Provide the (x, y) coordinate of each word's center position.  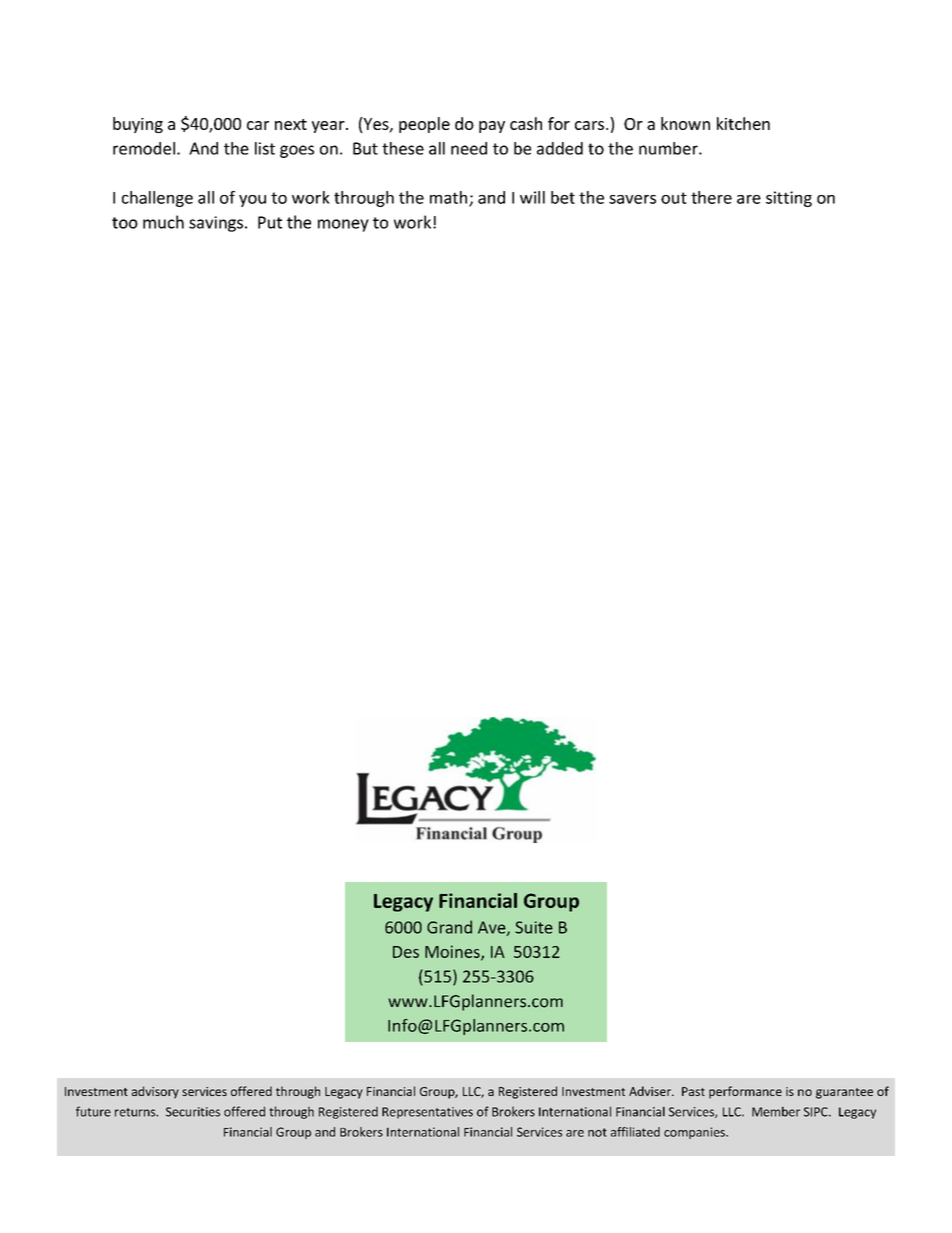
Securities (193, 1112)
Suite (534, 927)
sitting (789, 199)
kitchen (743, 123)
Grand (449, 927)
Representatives (427, 1113)
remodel (144, 148)
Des (406, 952)
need (469, 148)
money (343, 225)
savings (216, 224)
